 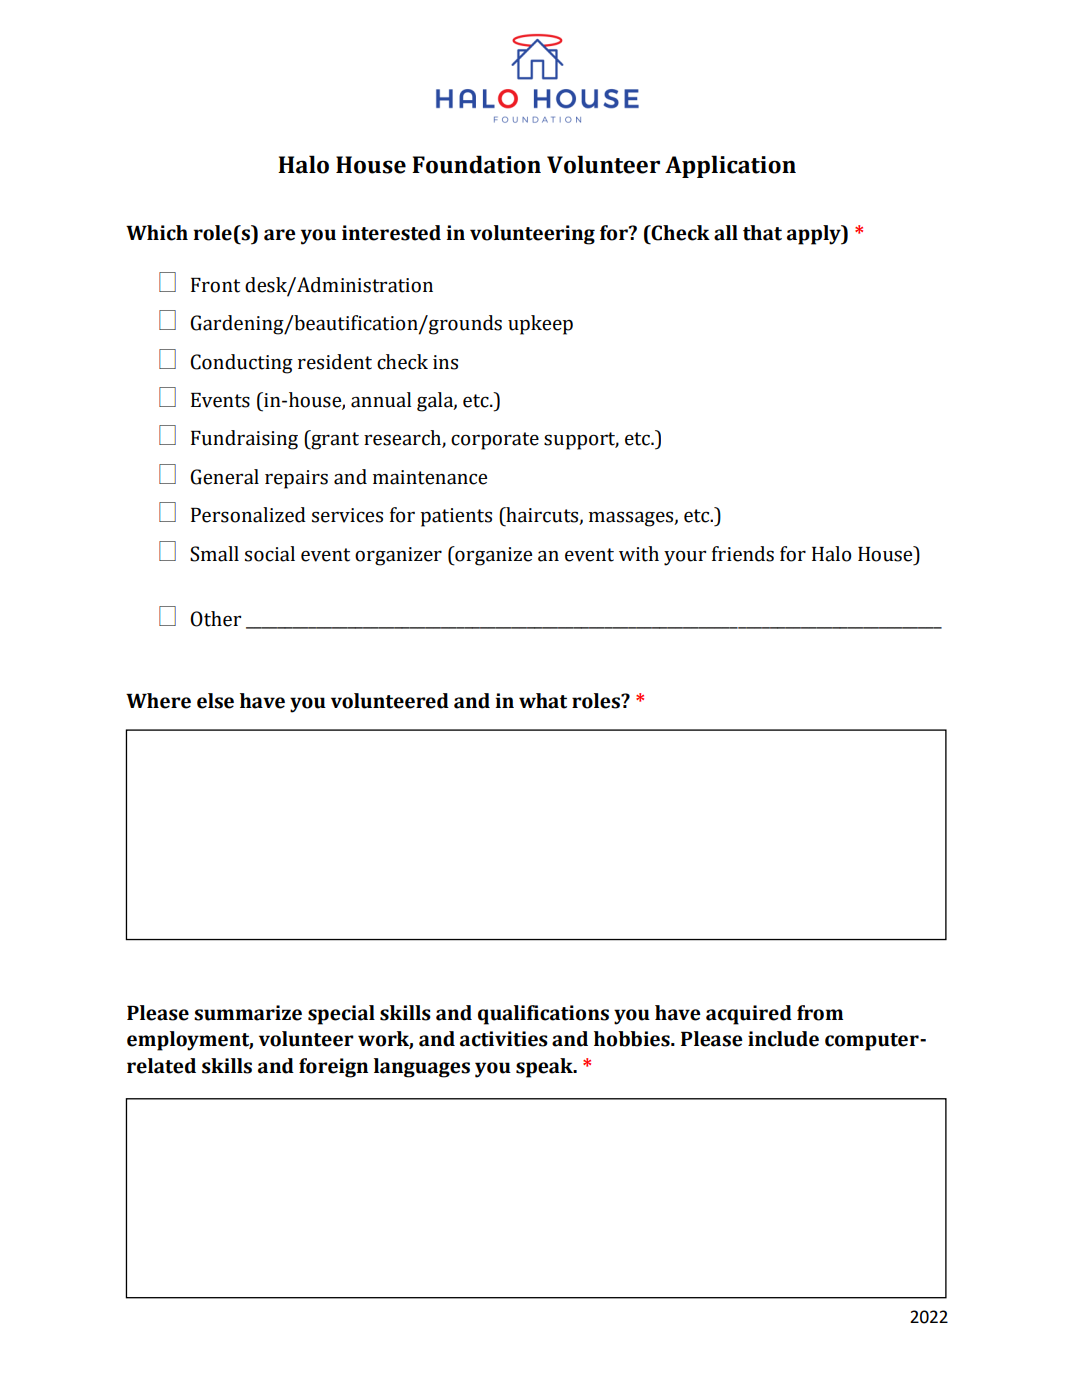 I want to click on else, so click(x=215, y=701).
